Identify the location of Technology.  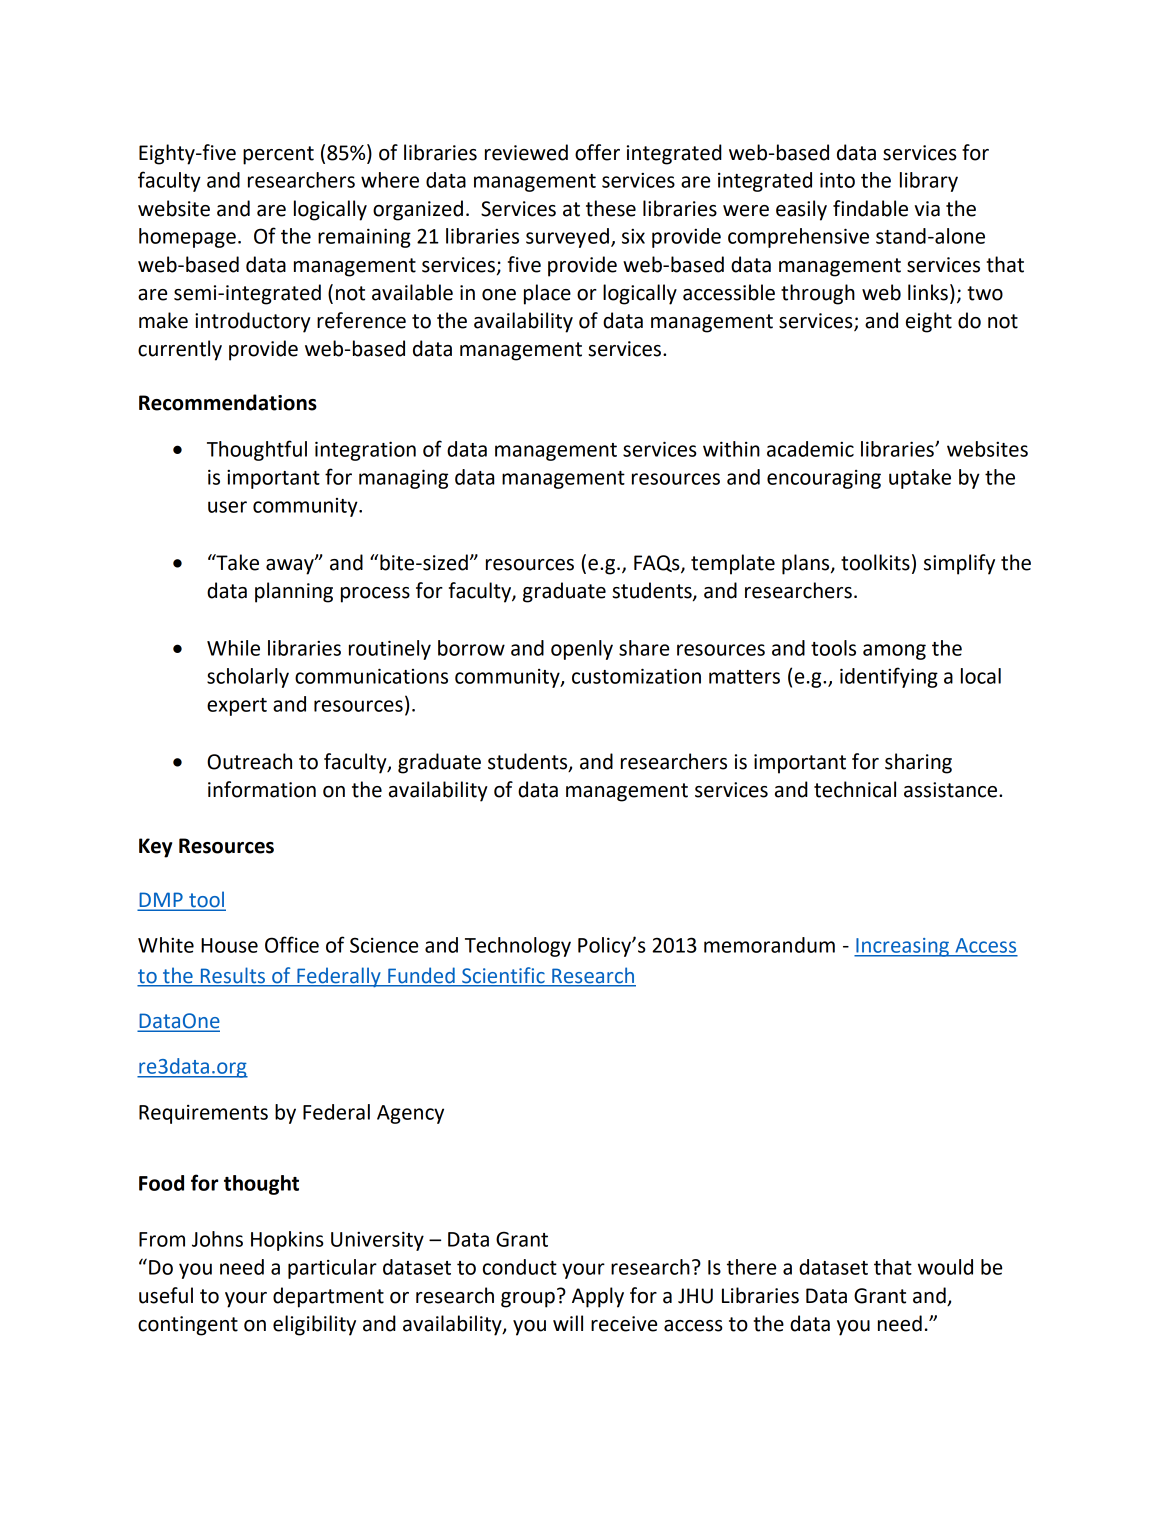
(518, 947).
